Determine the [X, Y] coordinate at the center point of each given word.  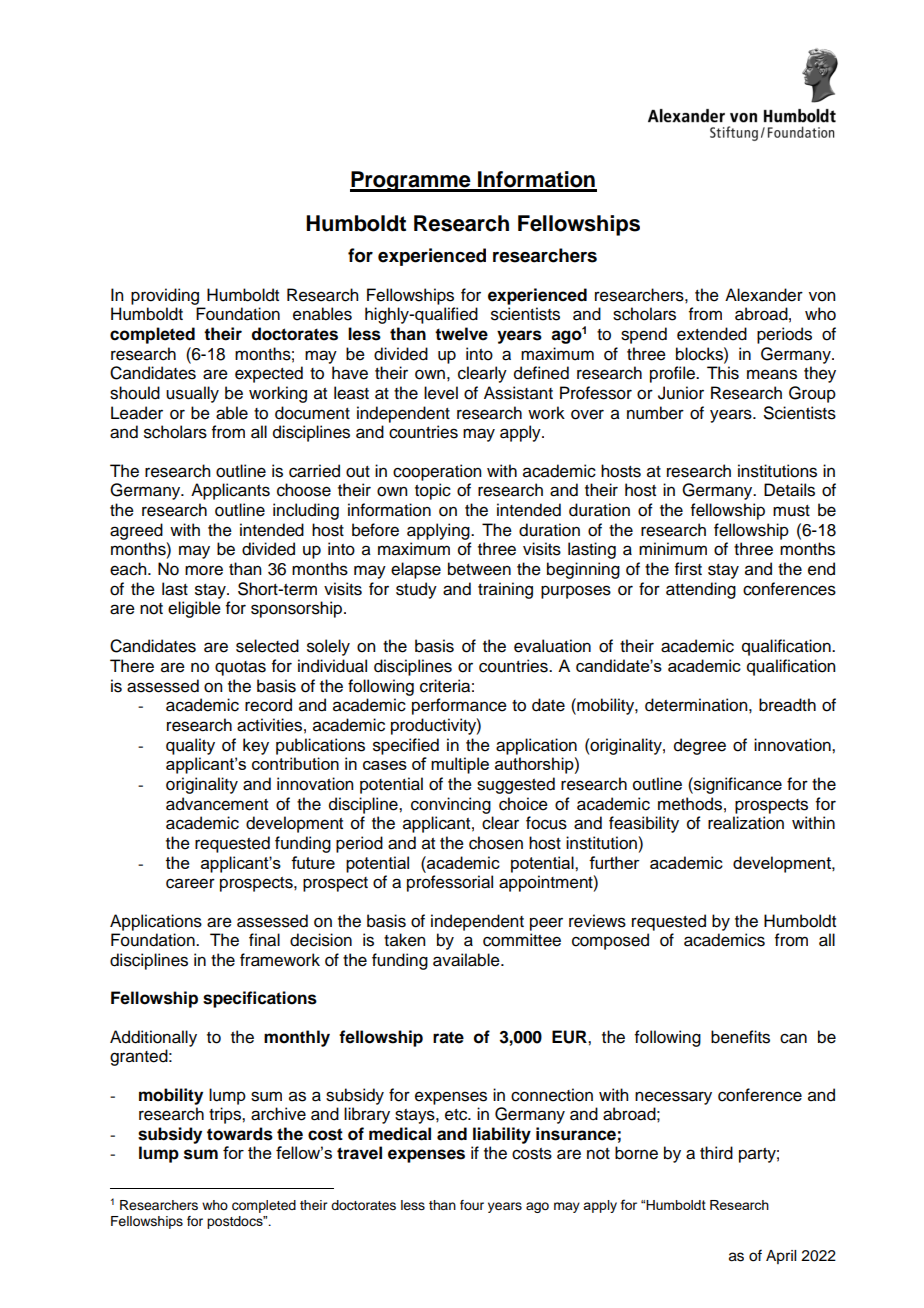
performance [459, 706]
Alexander [764, 295]
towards [240, 1134]
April [781, 1257]
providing [165, 296]
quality [190, 746]
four [472, 1205]
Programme [411, 181]
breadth [787, 705]
